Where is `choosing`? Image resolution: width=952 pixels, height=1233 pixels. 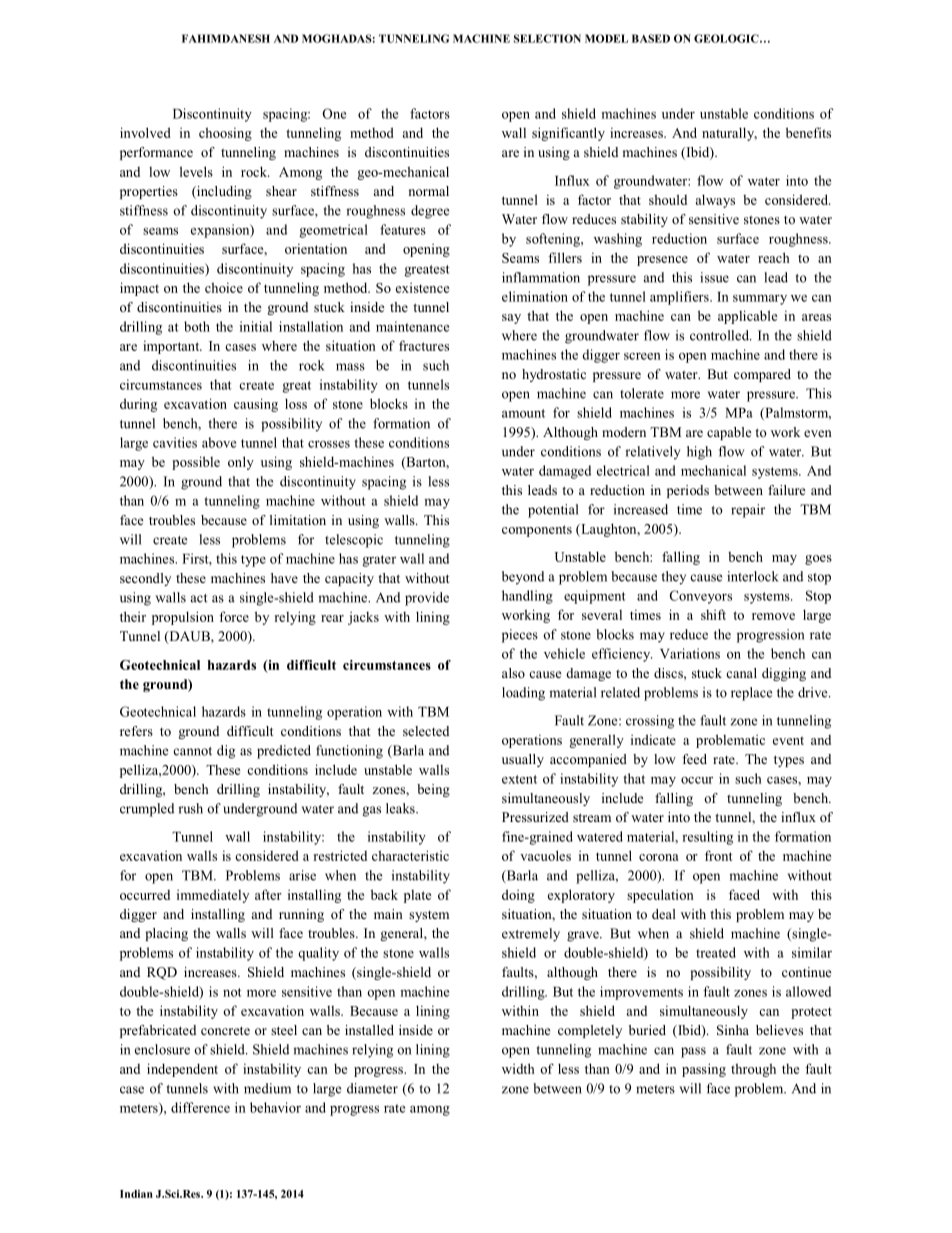 choosing is located at coordinates (225, 134).
